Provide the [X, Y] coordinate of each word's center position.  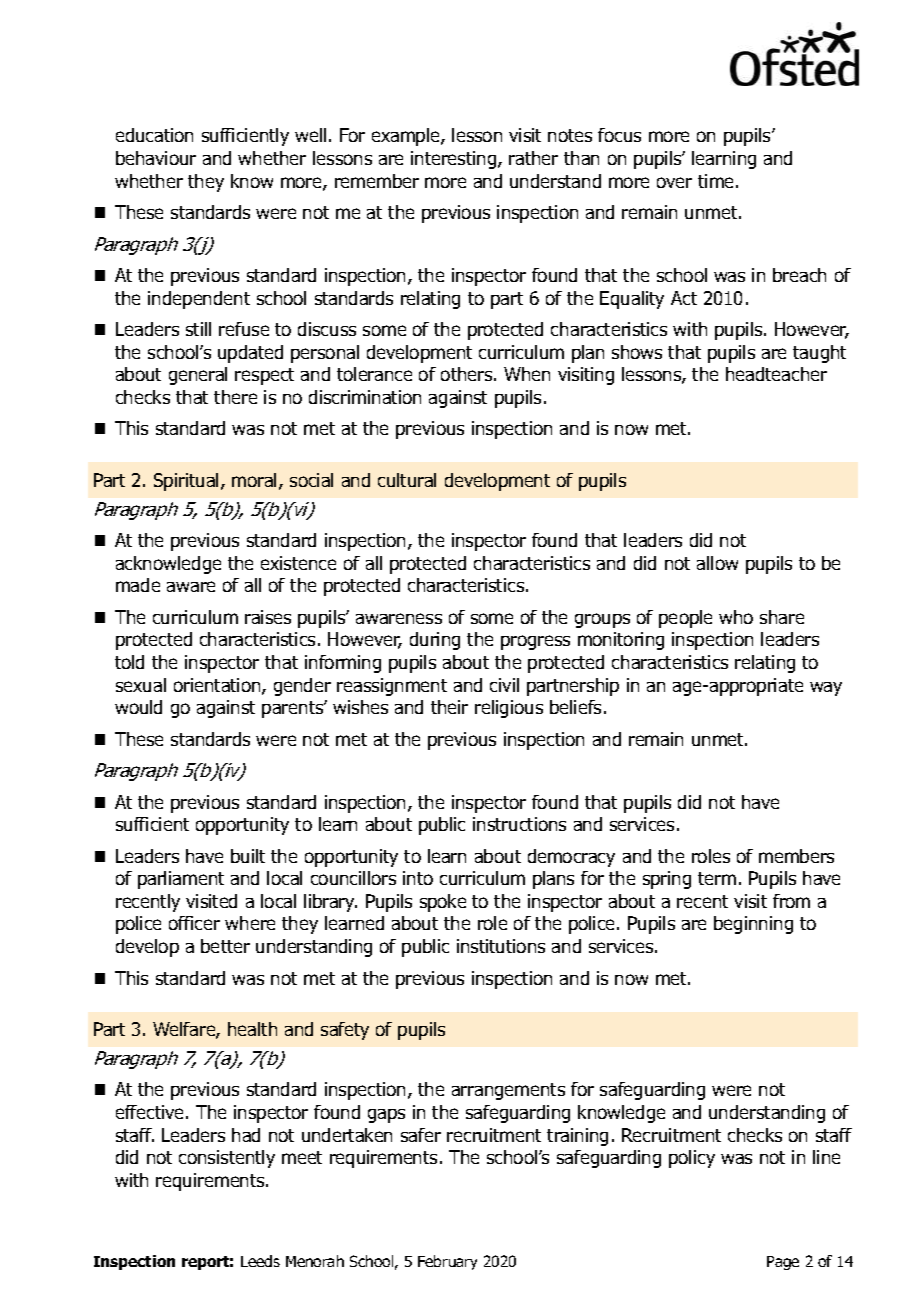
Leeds [260, 1261]
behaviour [156, 158]
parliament [181, 880]
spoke [443, 903]
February [447, 1262]
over [674, 182]
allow [717, 563]
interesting [455, 160]
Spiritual [186, 482]
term [717, 878]
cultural [407, 480]
